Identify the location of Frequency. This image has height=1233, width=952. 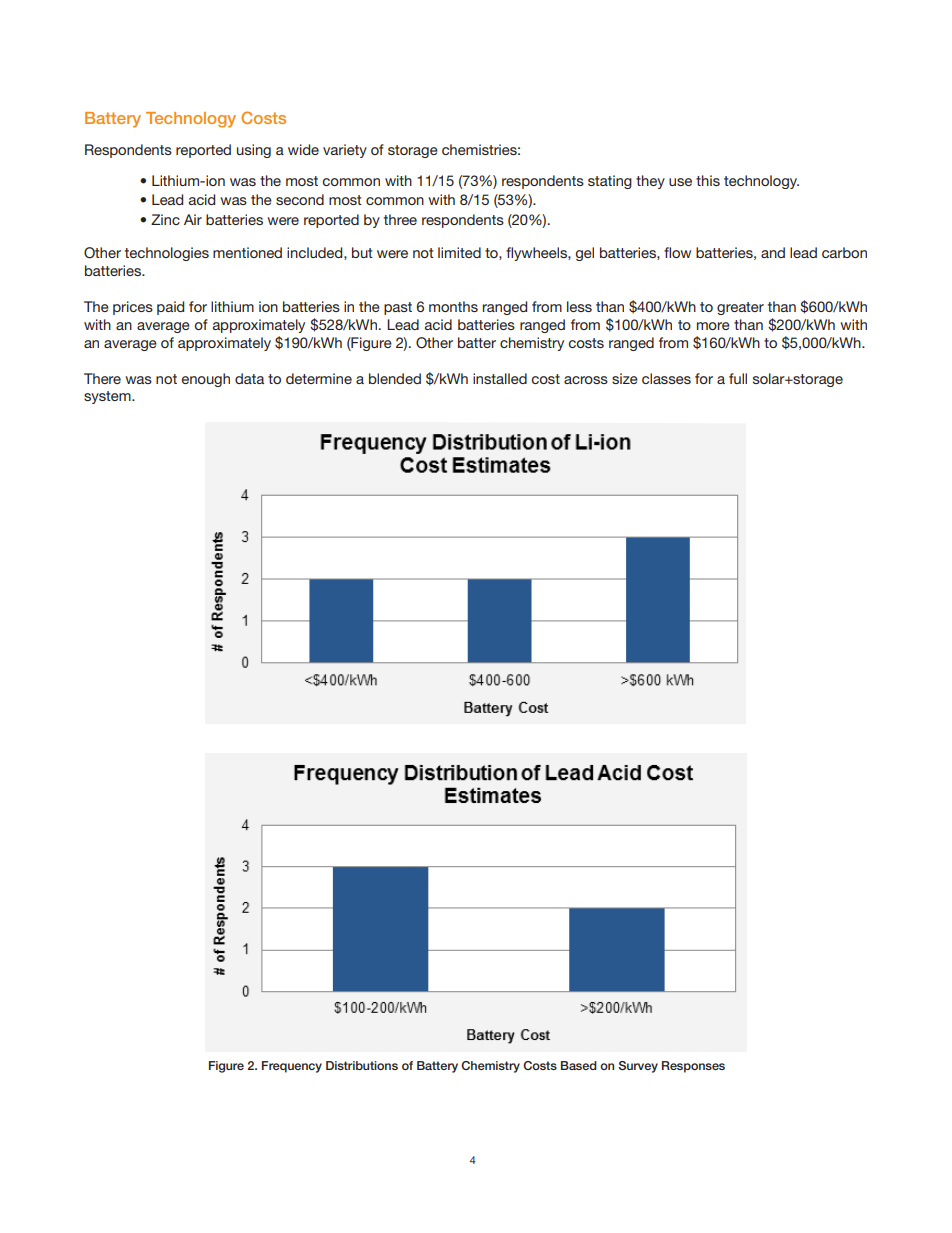
(292, 1067).
